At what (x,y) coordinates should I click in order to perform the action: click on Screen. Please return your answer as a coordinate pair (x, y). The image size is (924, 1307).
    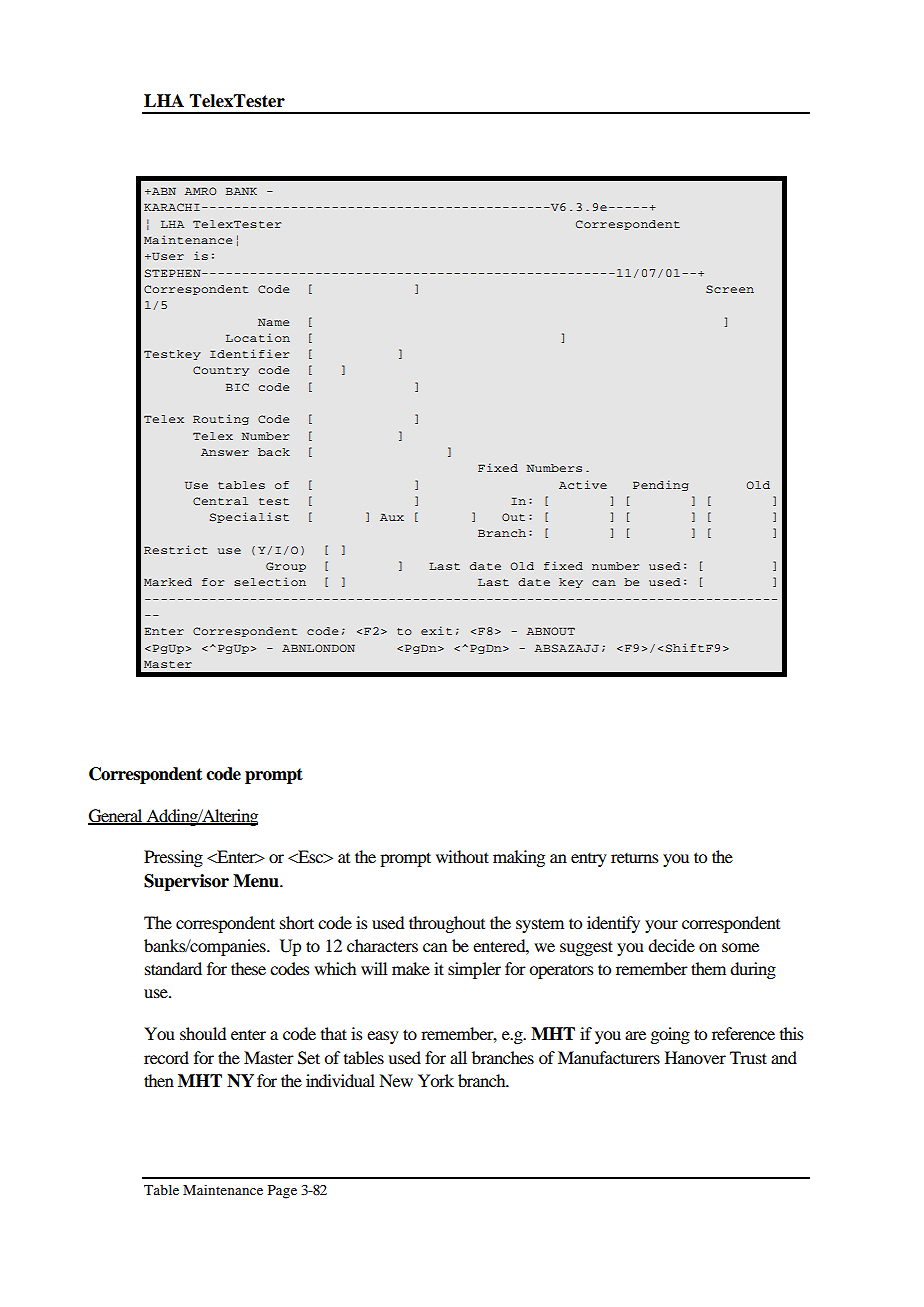
    Looking at the image, I should click on (730, 289).
